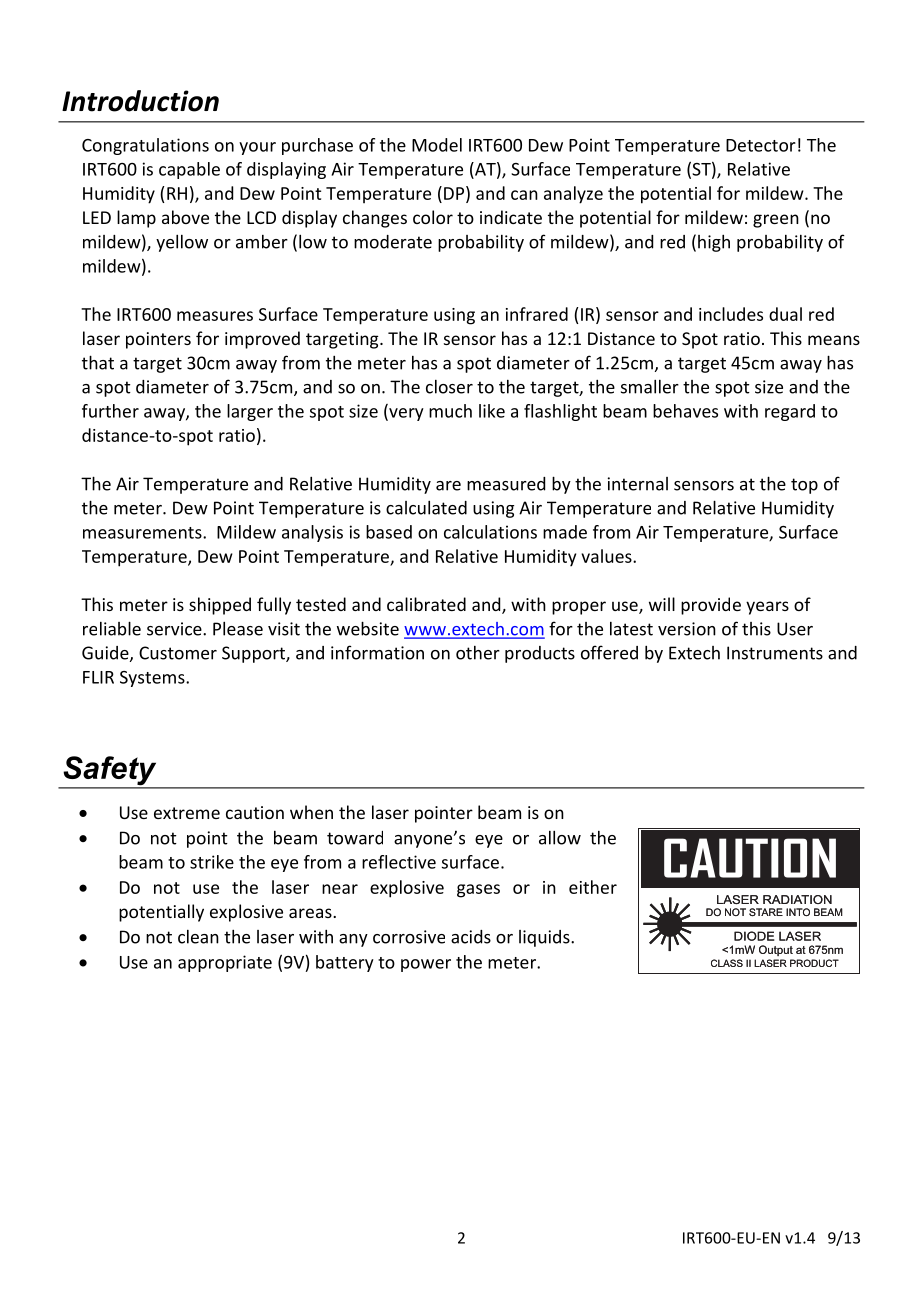 Image resolution: width=924 pixels, height=1310 pixels. Describe the element at coordinates (437, 145) in the screenshot. I see `Model` at that location.
